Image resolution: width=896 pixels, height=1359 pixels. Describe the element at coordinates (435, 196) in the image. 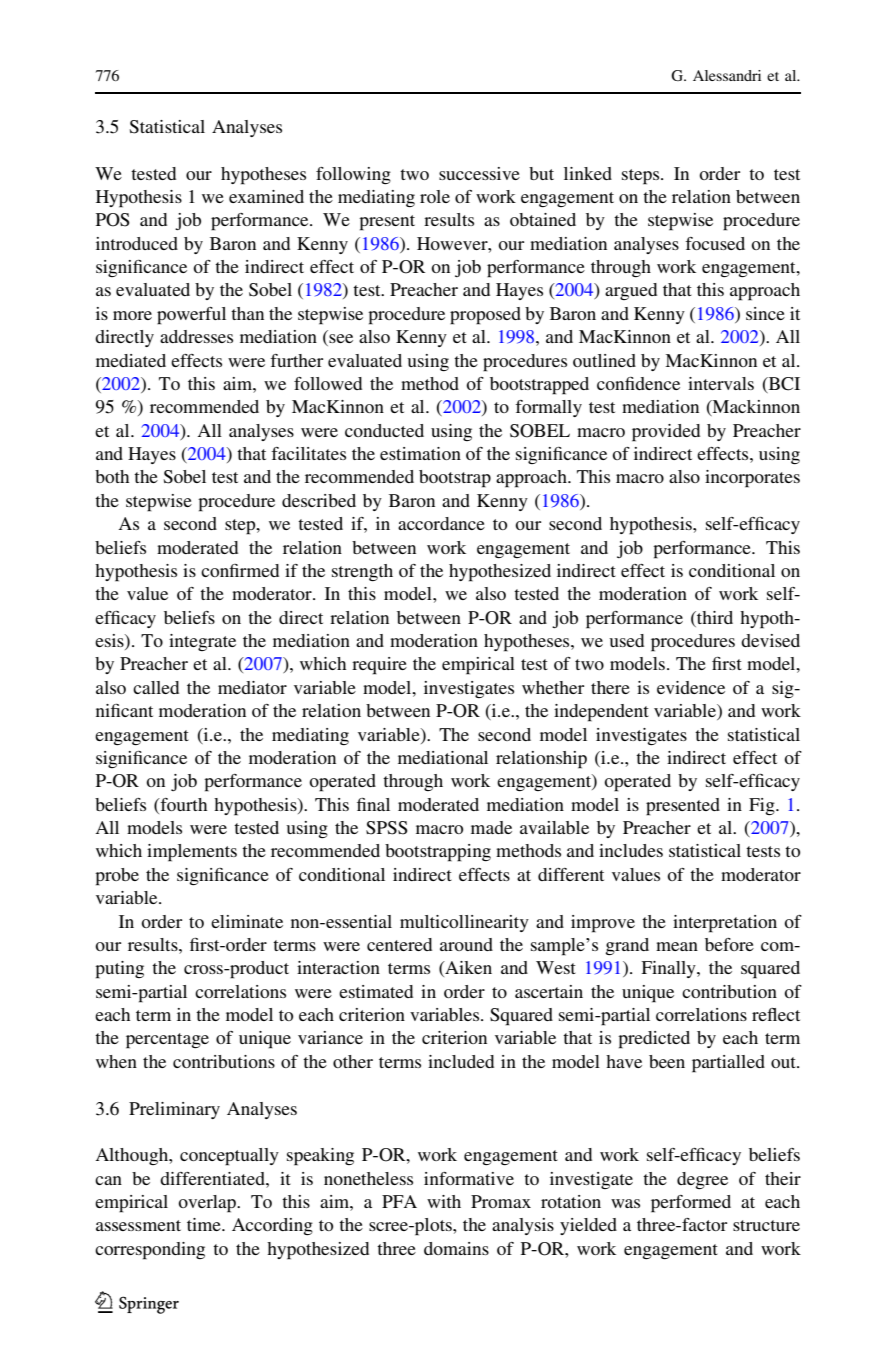

I see `role` at that location.
